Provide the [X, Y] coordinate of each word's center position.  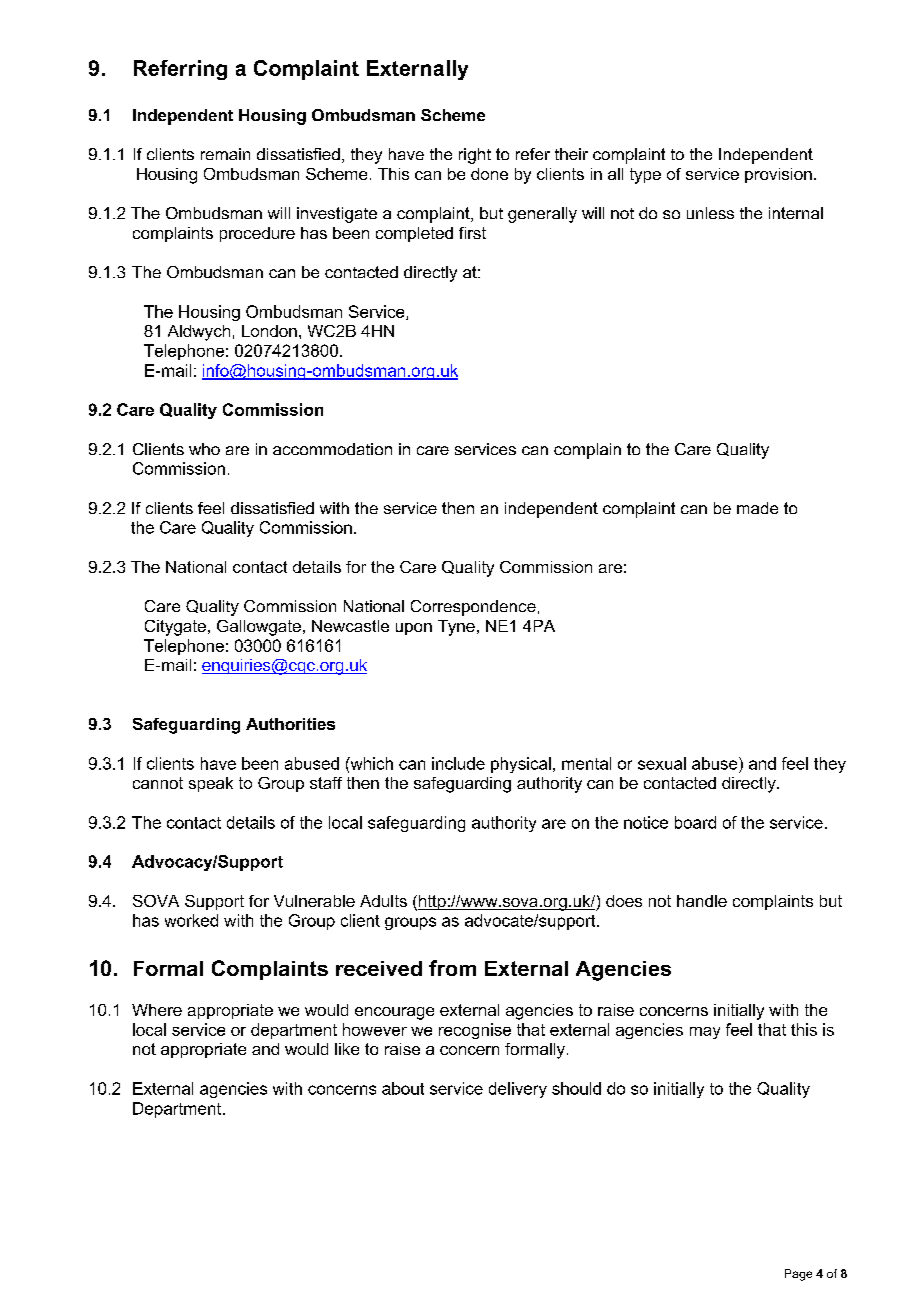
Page [798, 1275]
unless [710, 213]
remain [225, 154]
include [458, 763]
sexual [662, 763]
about [403, 1088]
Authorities [290, 724]
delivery [518, 1090]
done [489, 174]
